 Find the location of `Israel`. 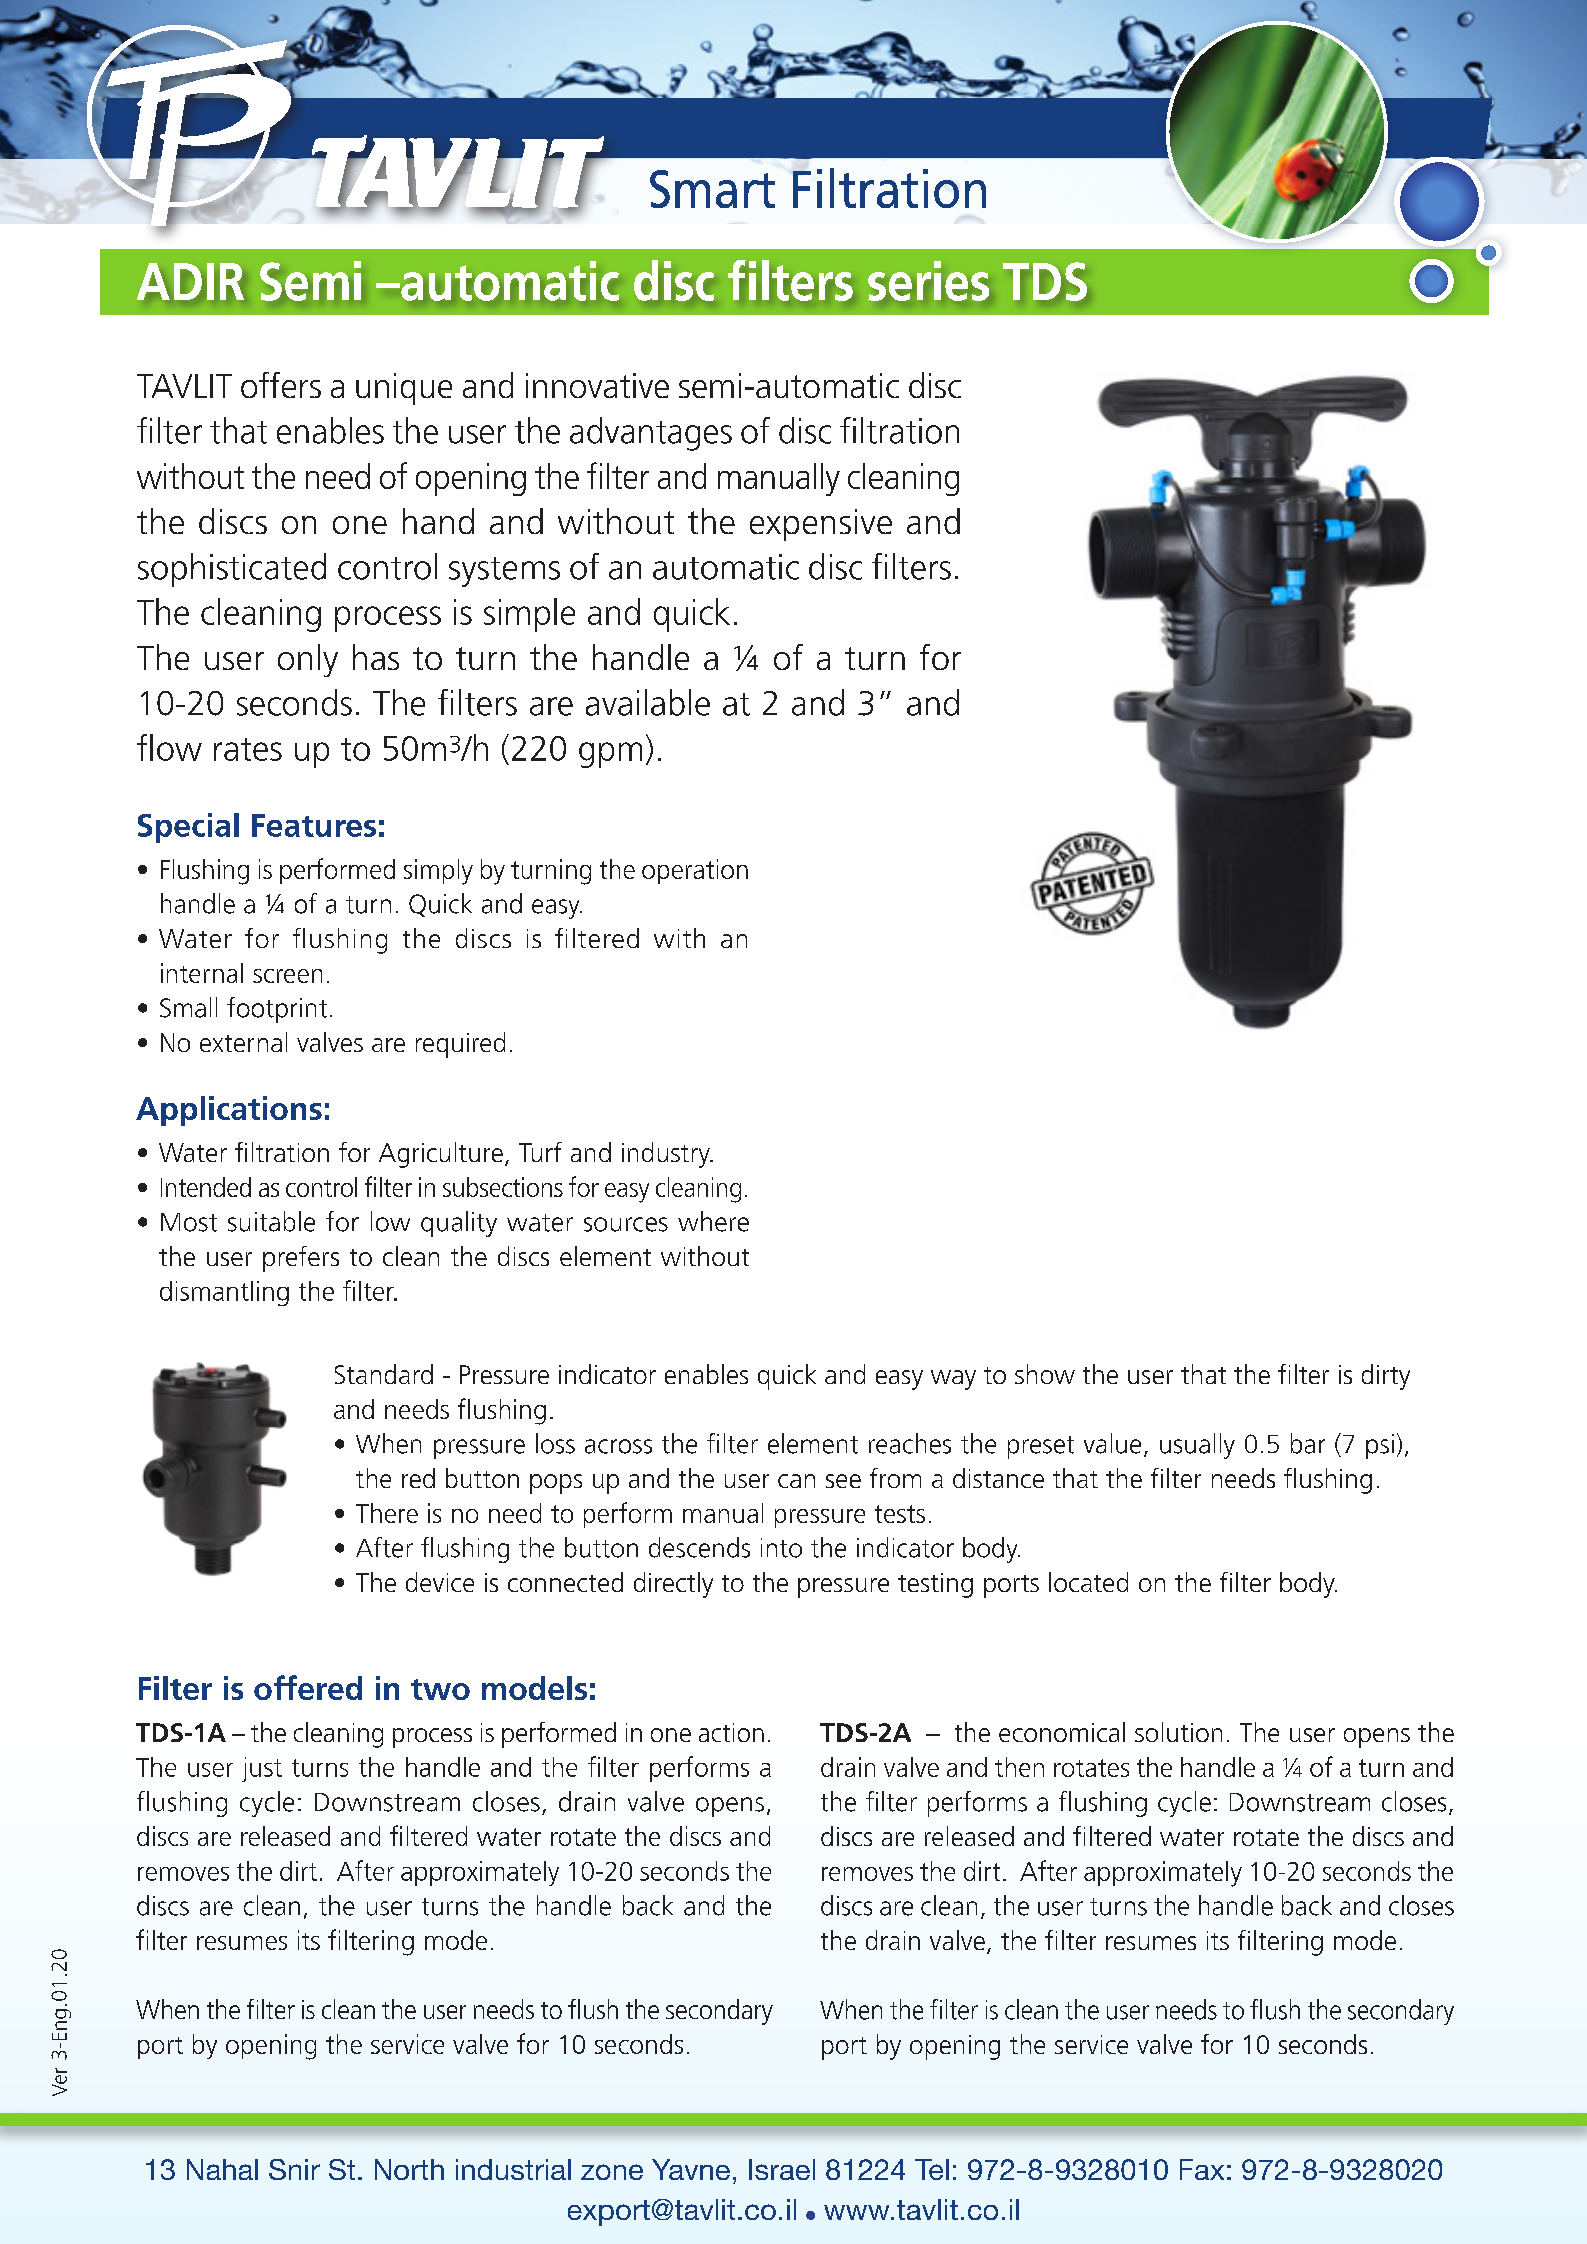

Israel is located at coordinates (782, 2169).
